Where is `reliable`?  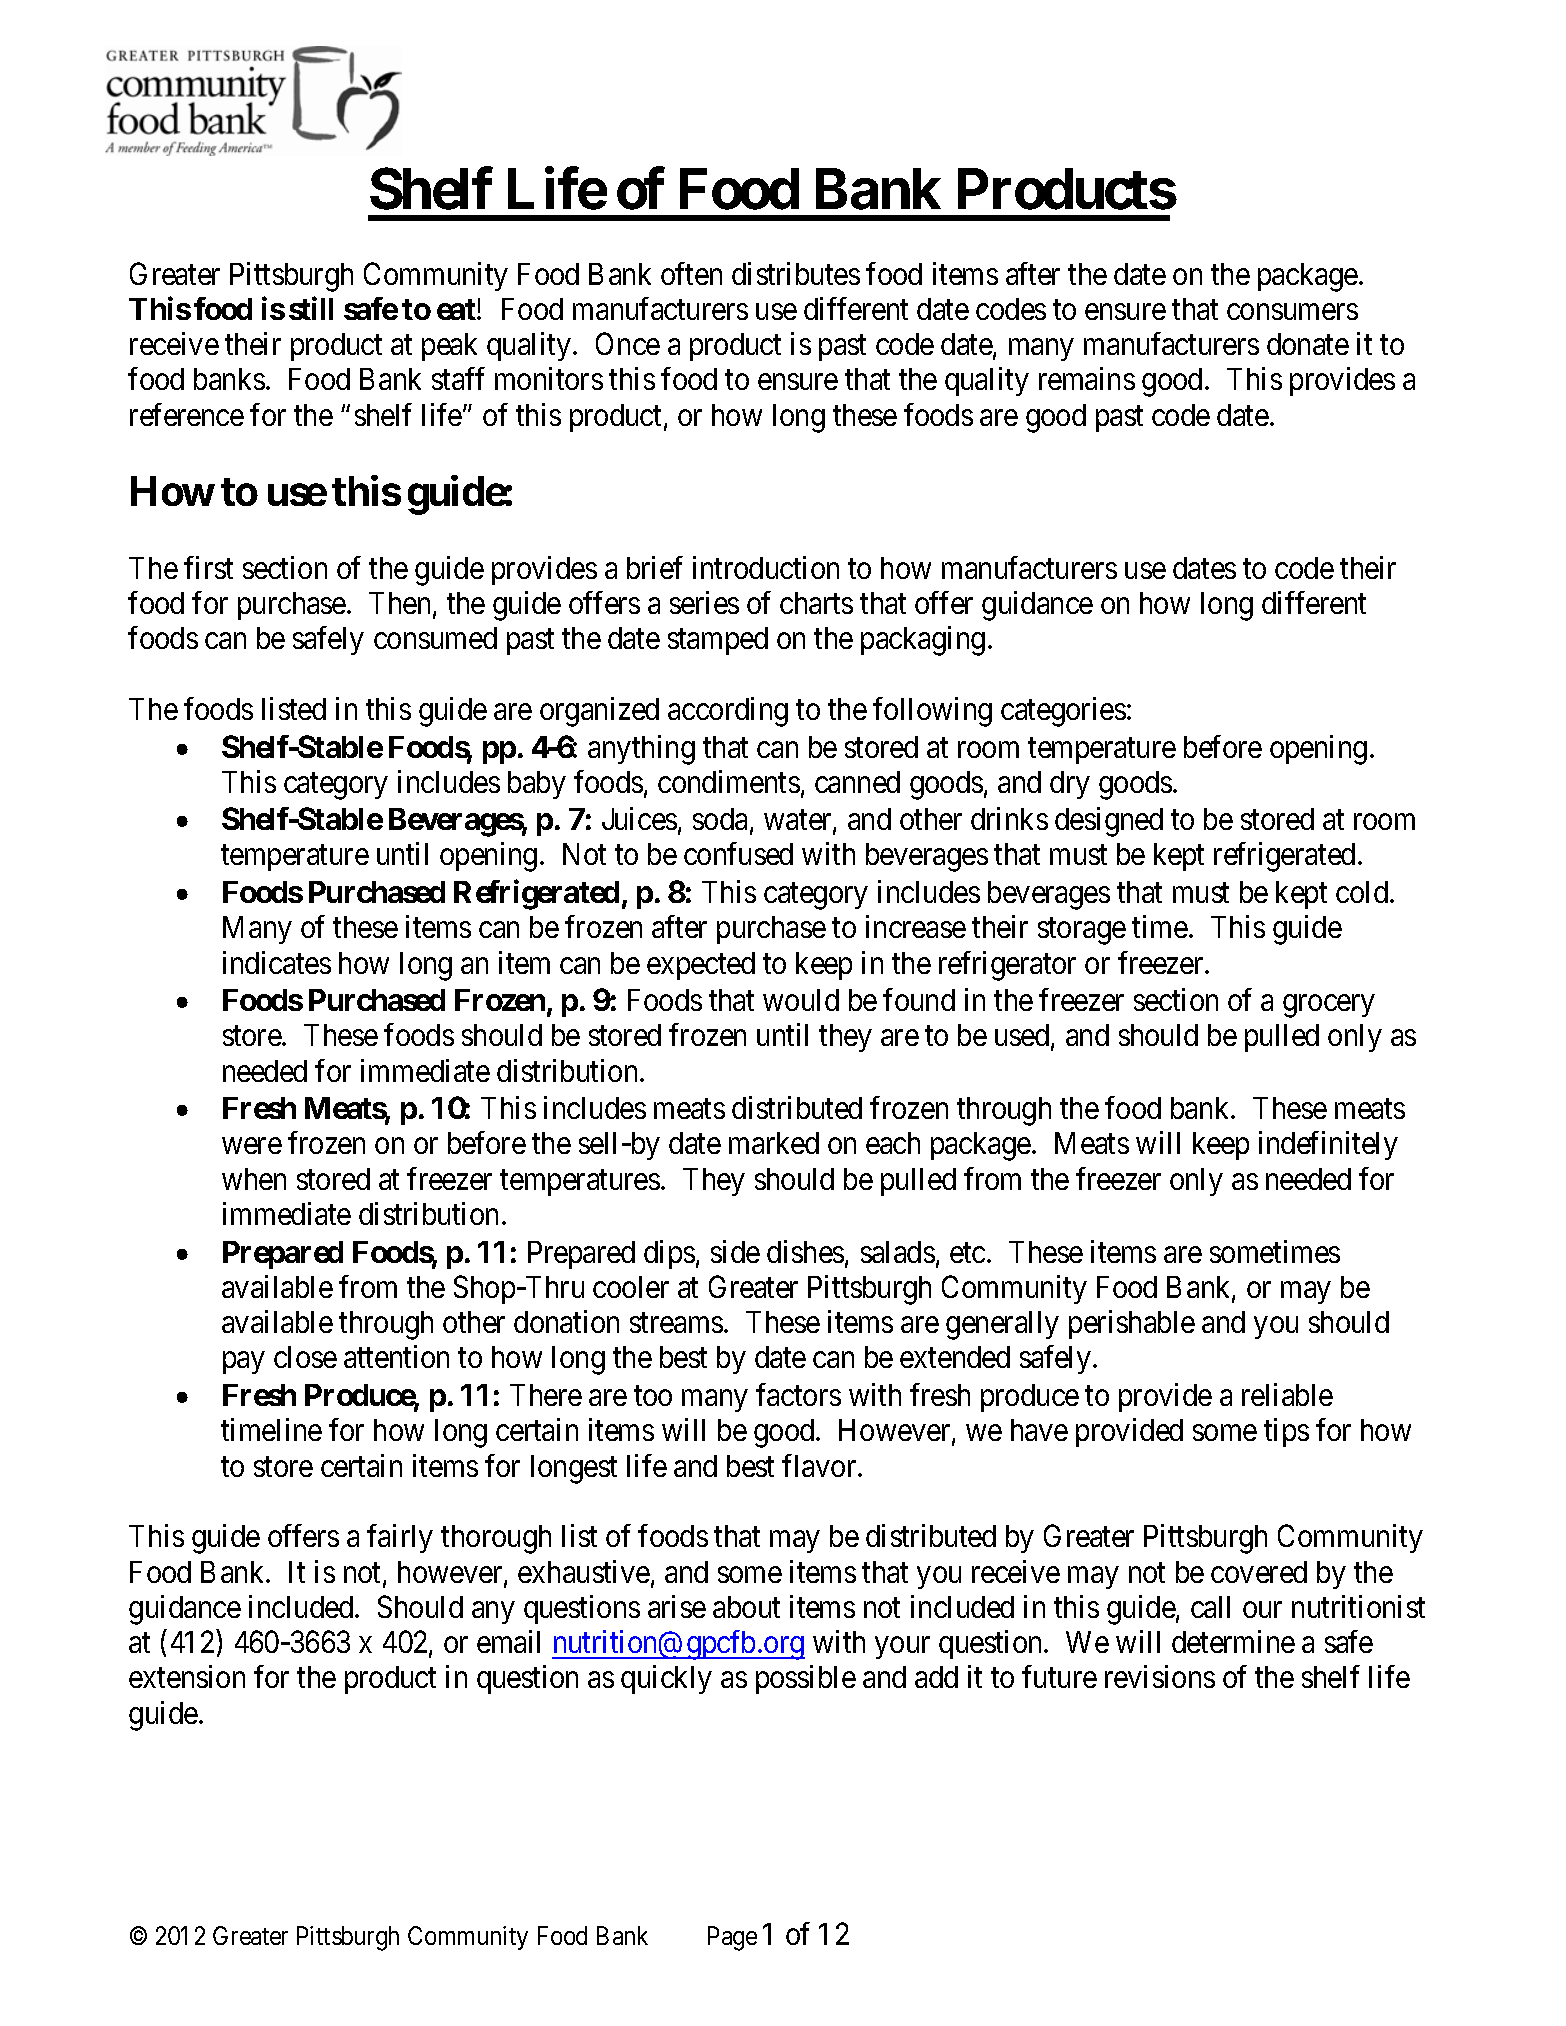 reliable is located at coordinates (1287, 1394).
